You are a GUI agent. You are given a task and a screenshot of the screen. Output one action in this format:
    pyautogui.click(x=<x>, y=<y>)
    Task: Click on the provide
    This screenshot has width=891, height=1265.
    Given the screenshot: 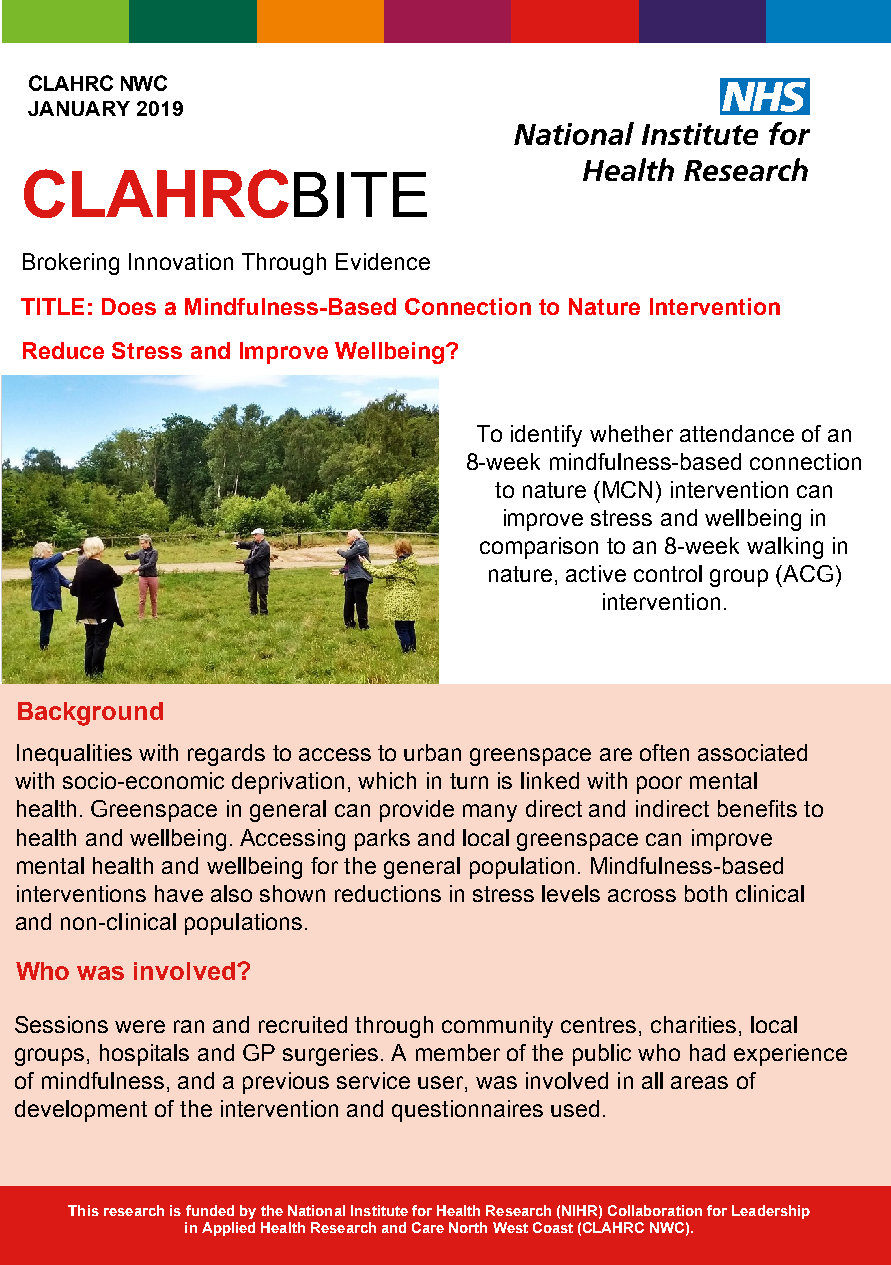 What is the action you would take?
    pyautogui.click(x=417, y=811)
